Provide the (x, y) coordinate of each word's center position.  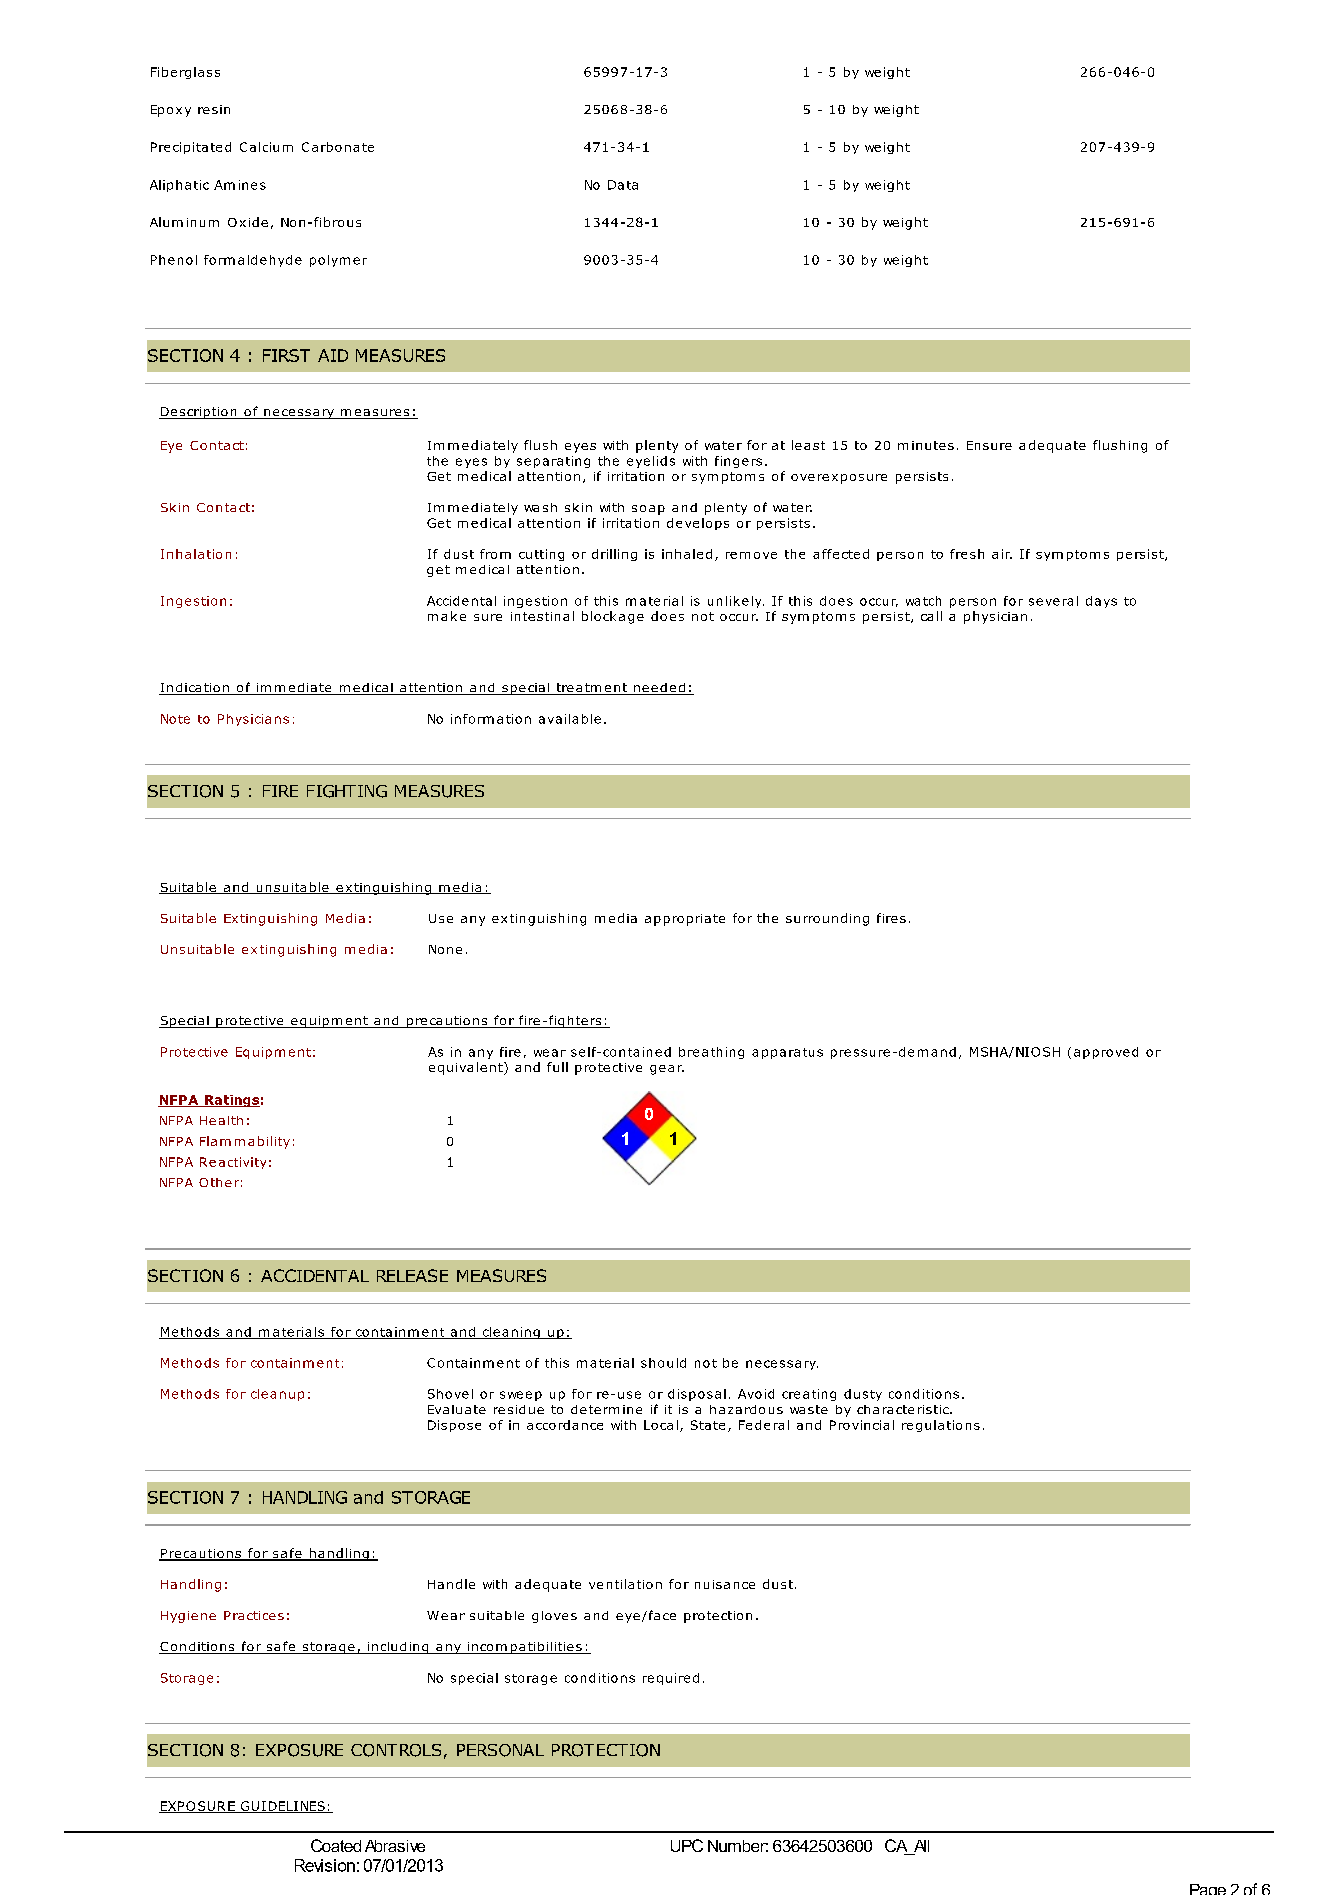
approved (1106, 1053)
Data (623, 185)
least (808, 445)
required (671, 1679)
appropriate (685, 920)
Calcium (266, 147)
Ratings (231, 1101)
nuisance (725, 1584)
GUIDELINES (282, 1807)
